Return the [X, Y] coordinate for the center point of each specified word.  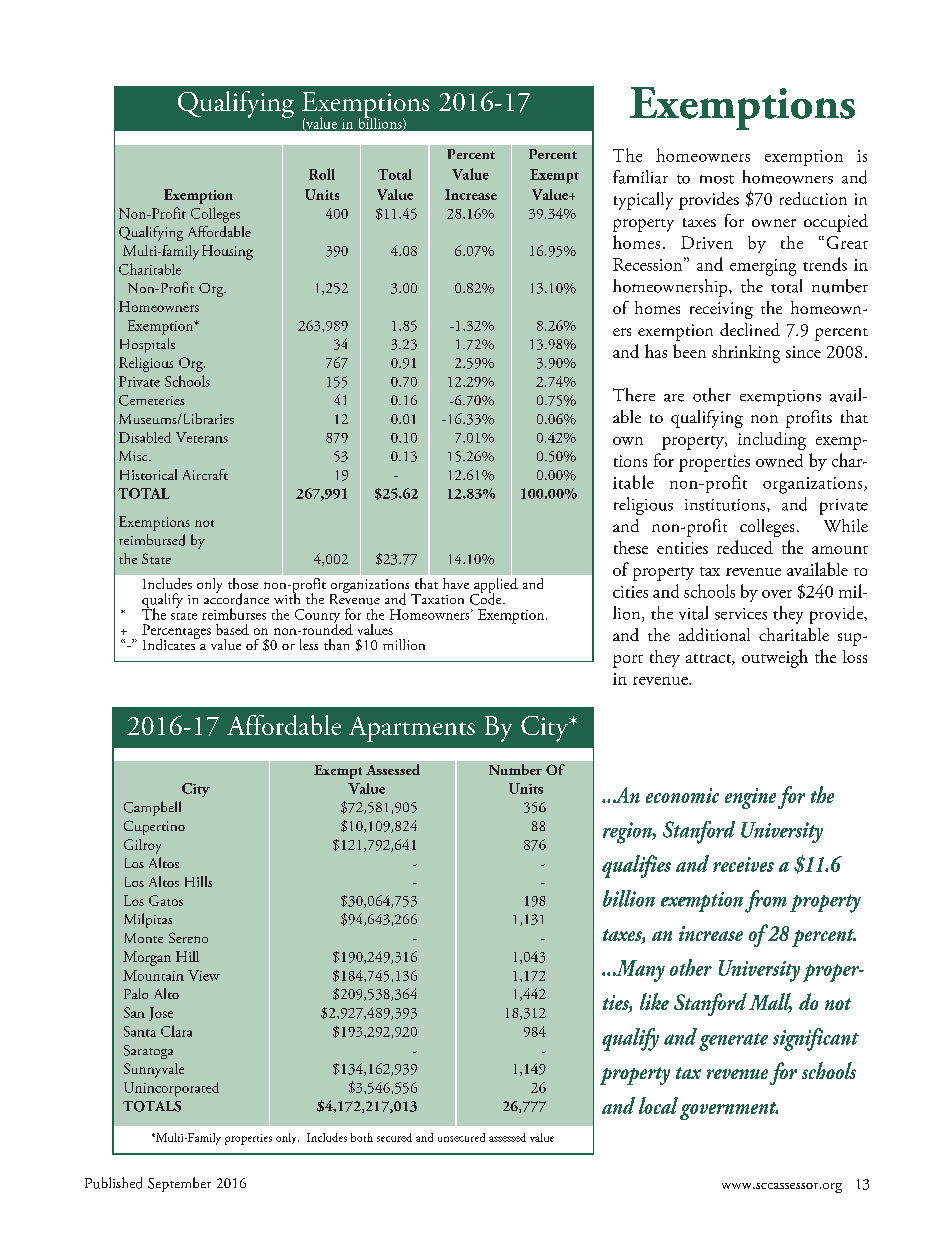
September [179, 1184]
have [456, 583]
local [658, 1105]
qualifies [636, 866]
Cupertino [154, 827]
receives [743, 864]
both [362, 1137]
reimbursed [152, 540]
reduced [745, 547]
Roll [322, 174]
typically [643, 201]
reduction [813, 198]
